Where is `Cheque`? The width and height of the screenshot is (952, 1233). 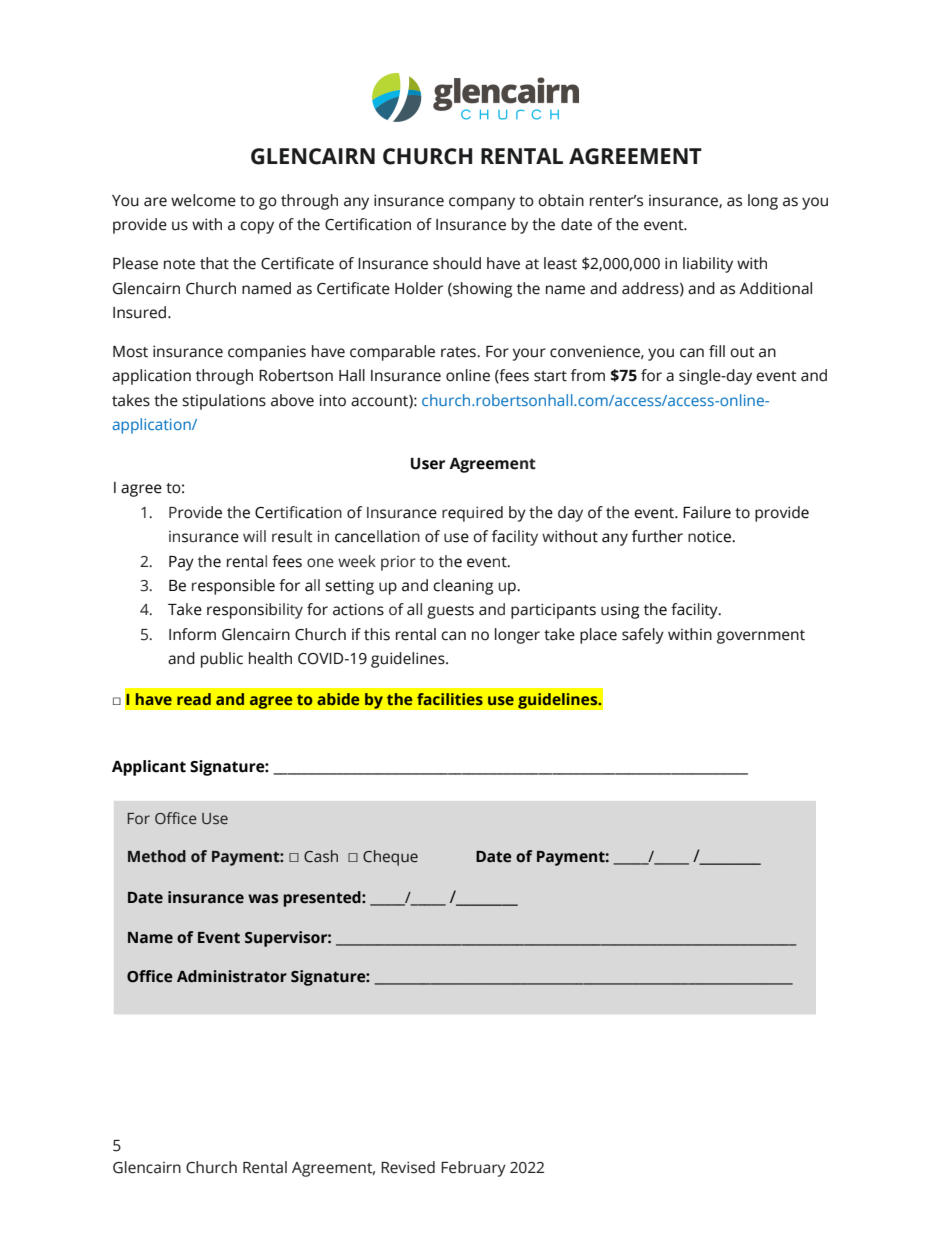
Cheque is located at coordinates (390, 858).
